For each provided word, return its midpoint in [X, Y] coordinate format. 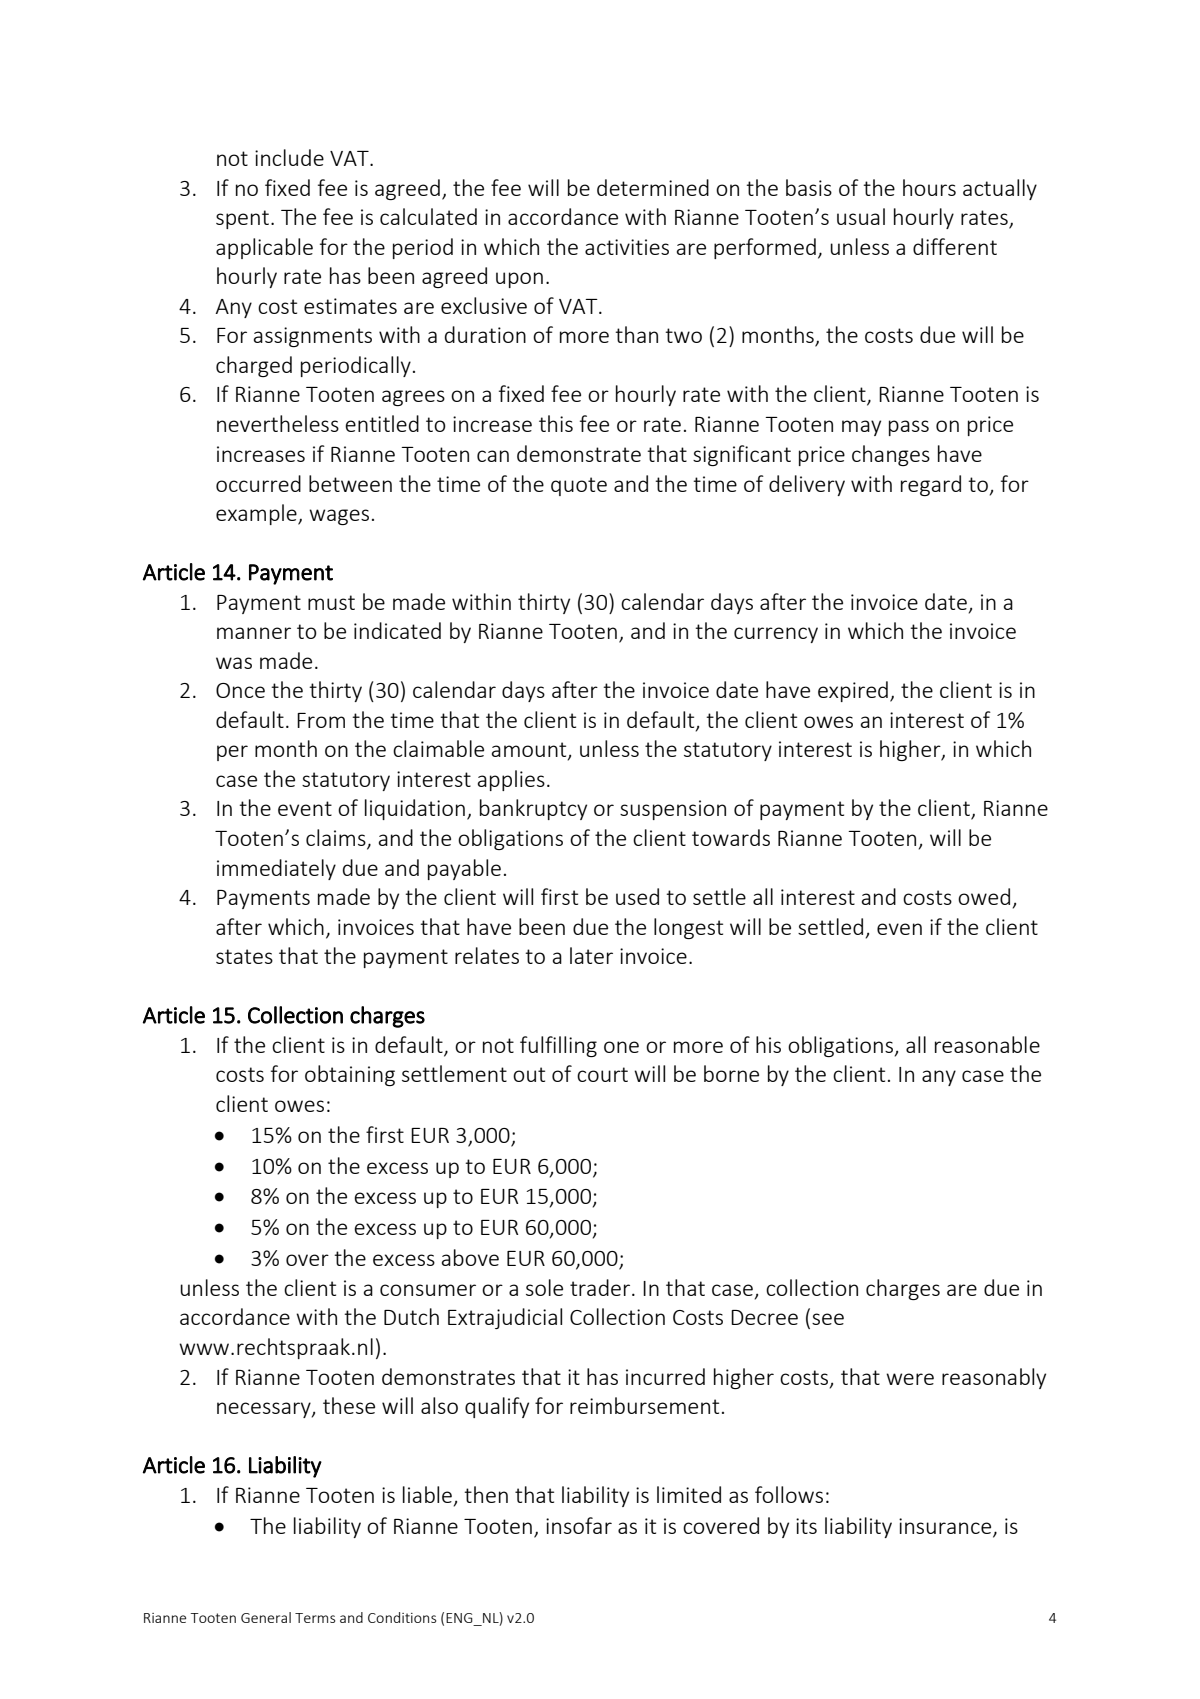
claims [337, 839]
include [289, 157]
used [637, 896]
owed [984, 896]
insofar [579, 1525]
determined [653, 187]
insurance [946, 1527]
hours [929, 187]
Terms [315, 1618]
